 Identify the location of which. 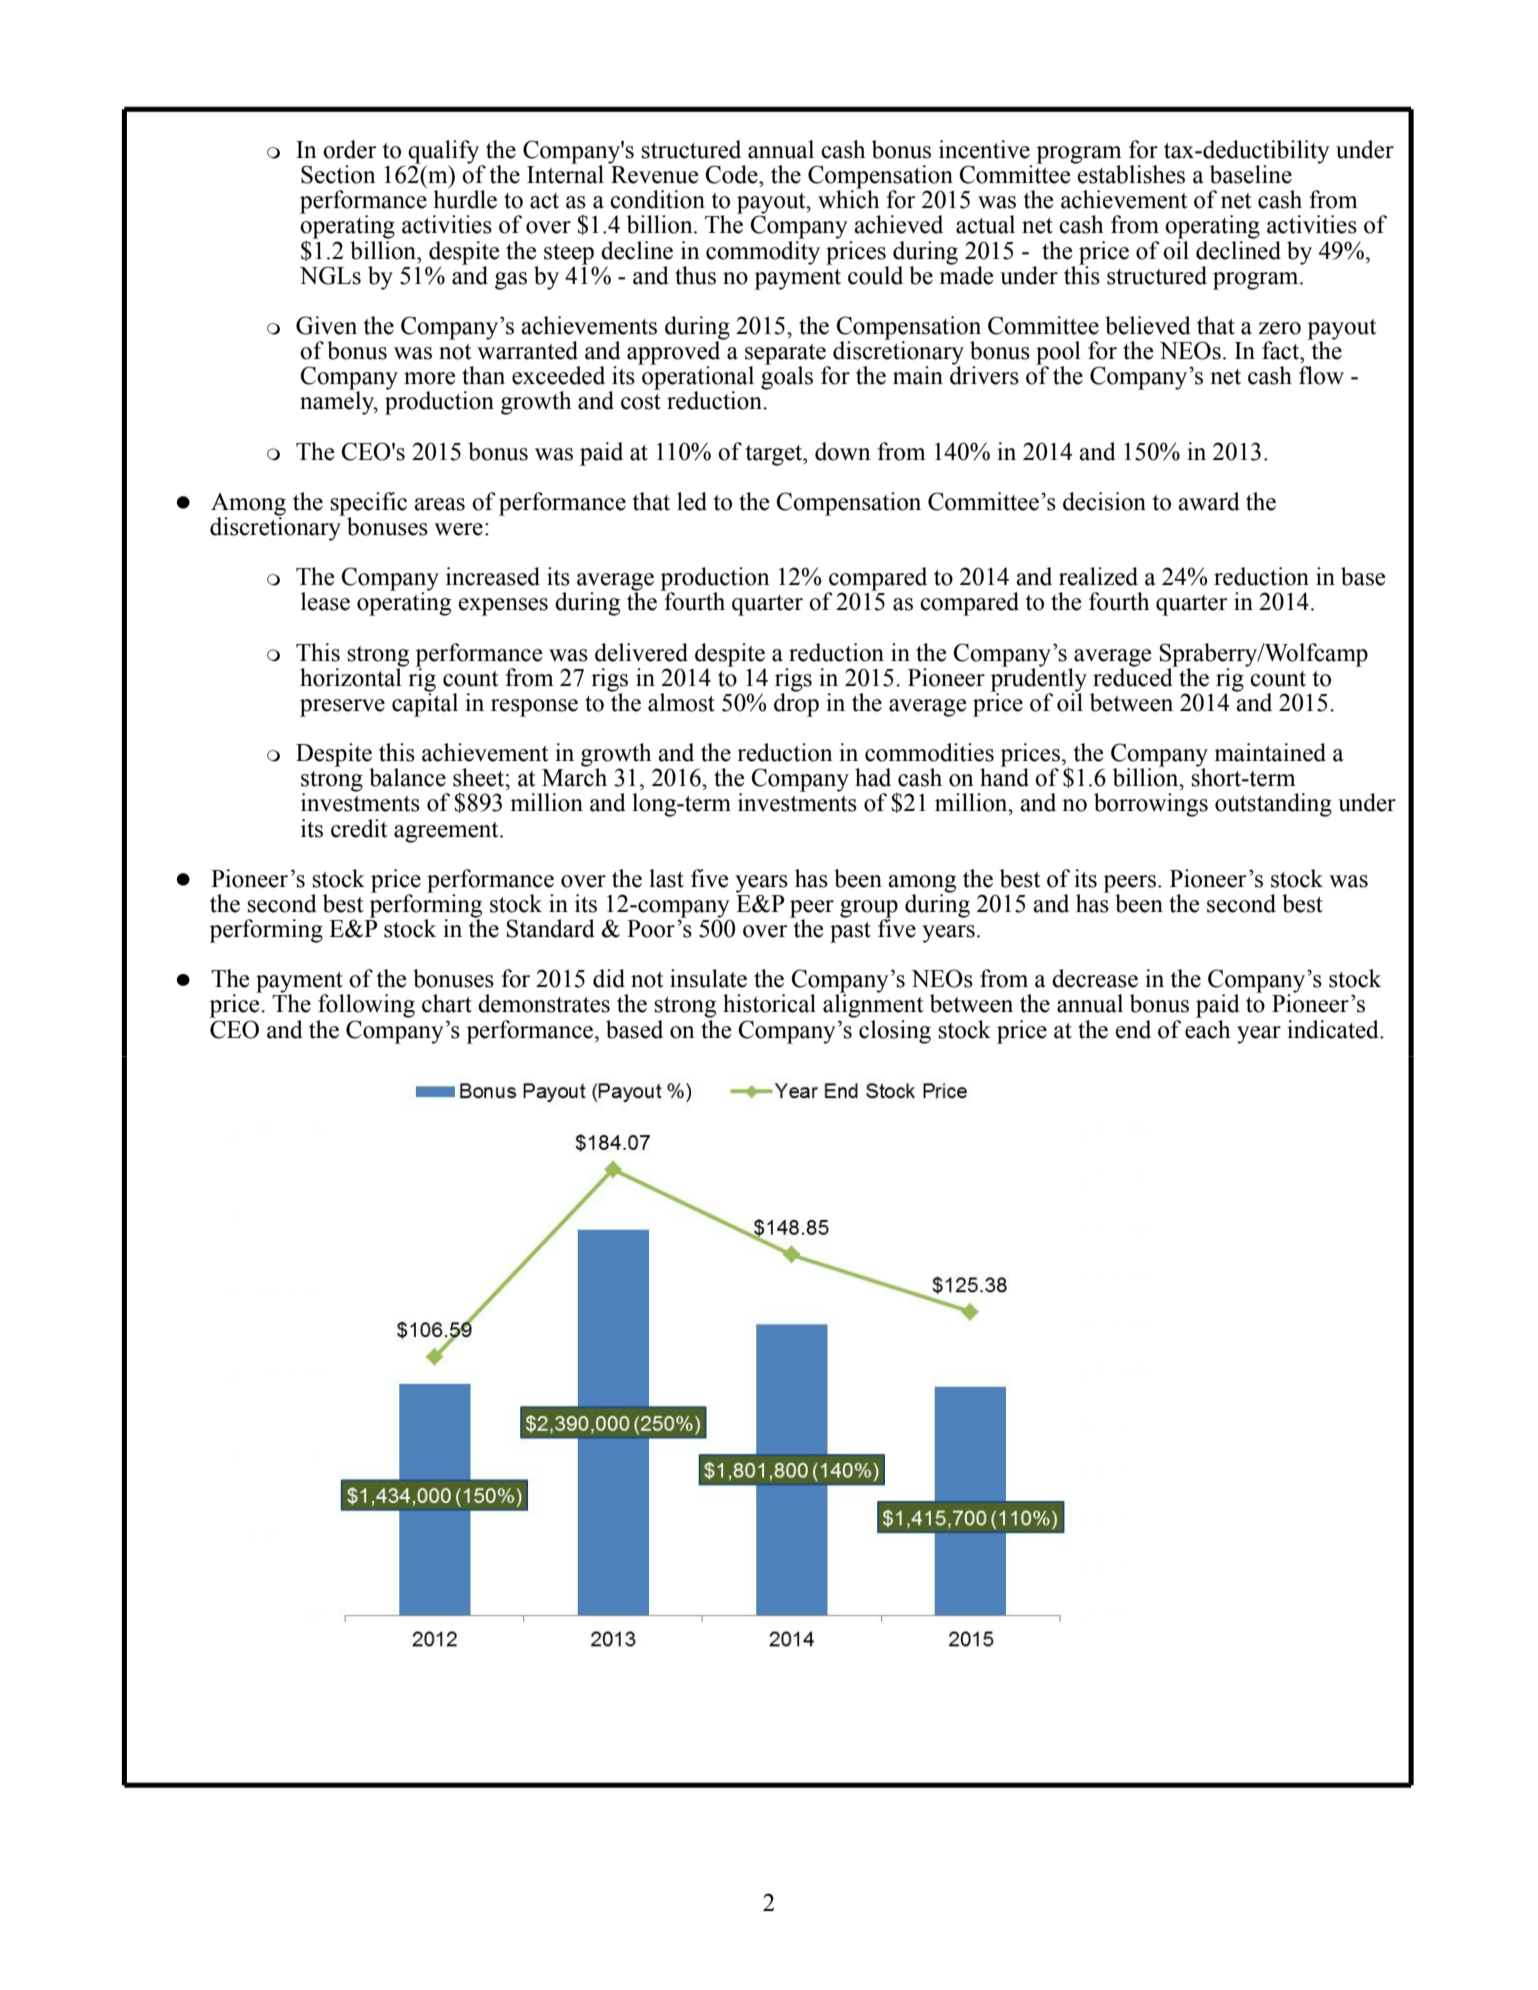
(848, 198).
